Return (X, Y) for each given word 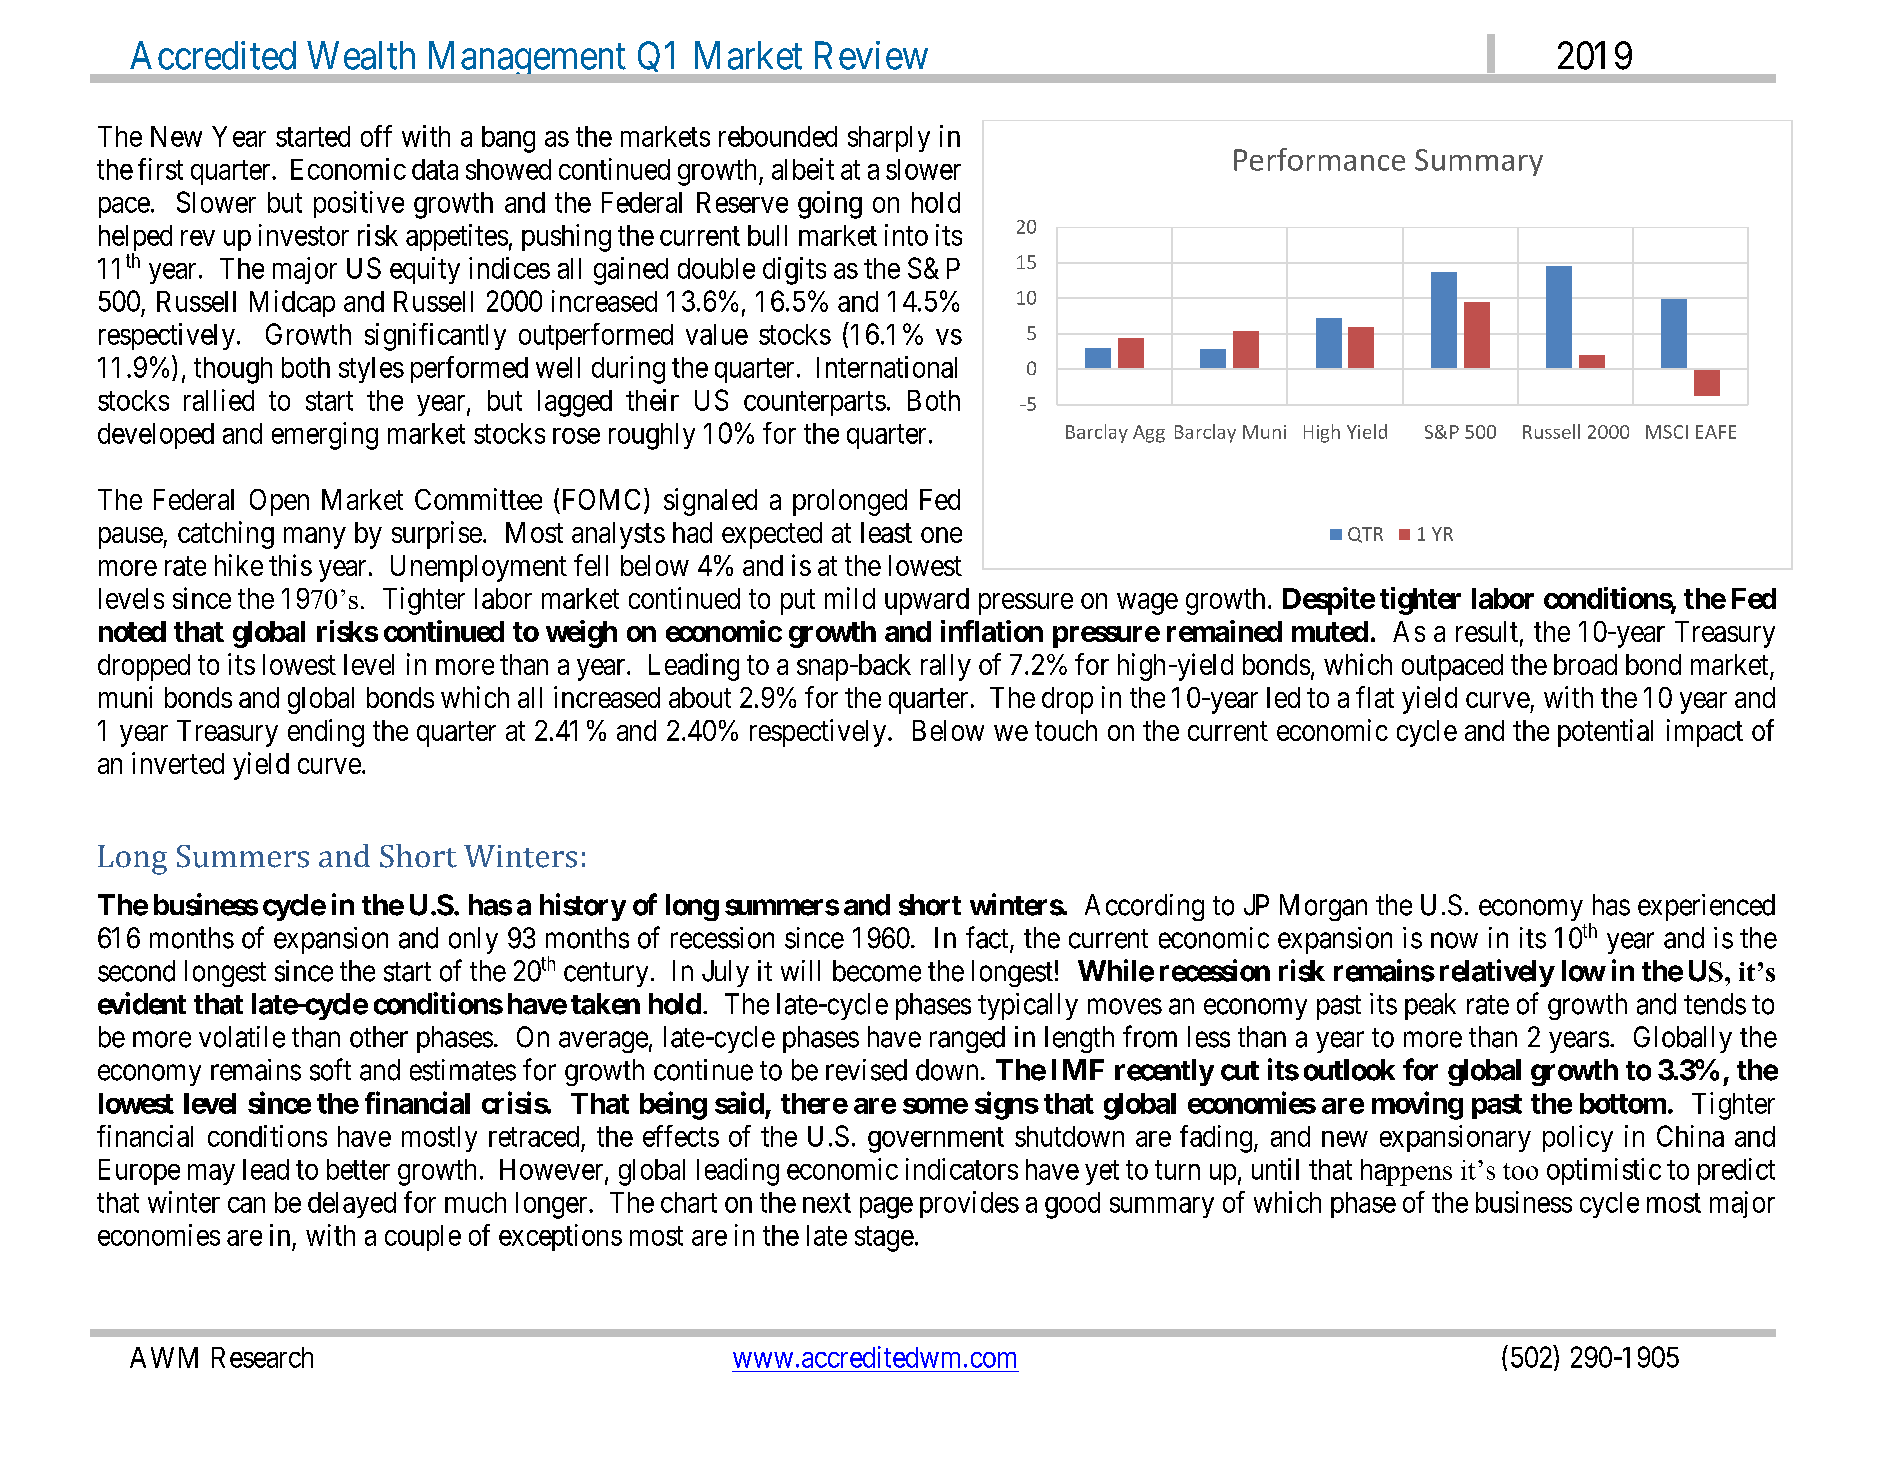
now (1454, 941)
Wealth (361, 55)
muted (1330, 631)
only (473, 940)
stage (884, 1239)
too (1520, 1171)
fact (988, 938)
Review (871, 55)
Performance (1319, 159)
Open (279, 502)
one (941, 535)
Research (262, 1357)
